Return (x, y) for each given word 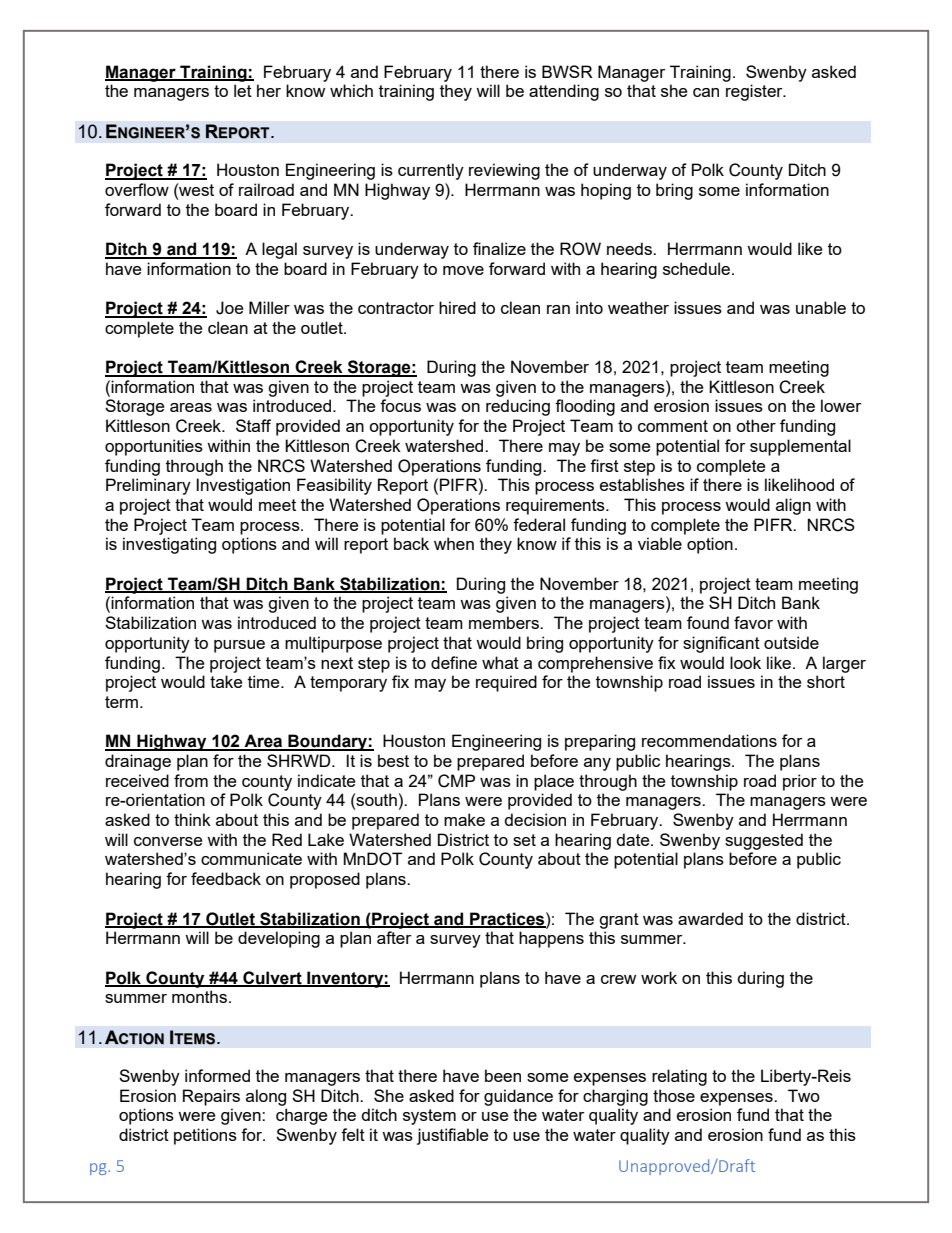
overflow (137, 189)
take (226, 681)
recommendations (709, 740)
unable (821, 307)
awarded (710, 918)
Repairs (211, 1097)
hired (457, 307)
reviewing (504, 171)
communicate (251, 858)
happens (551, 939)
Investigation (243, 486)
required (506, 683)
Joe (229, 308)
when (454, 543)
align (793, 506)
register (755, 92)
